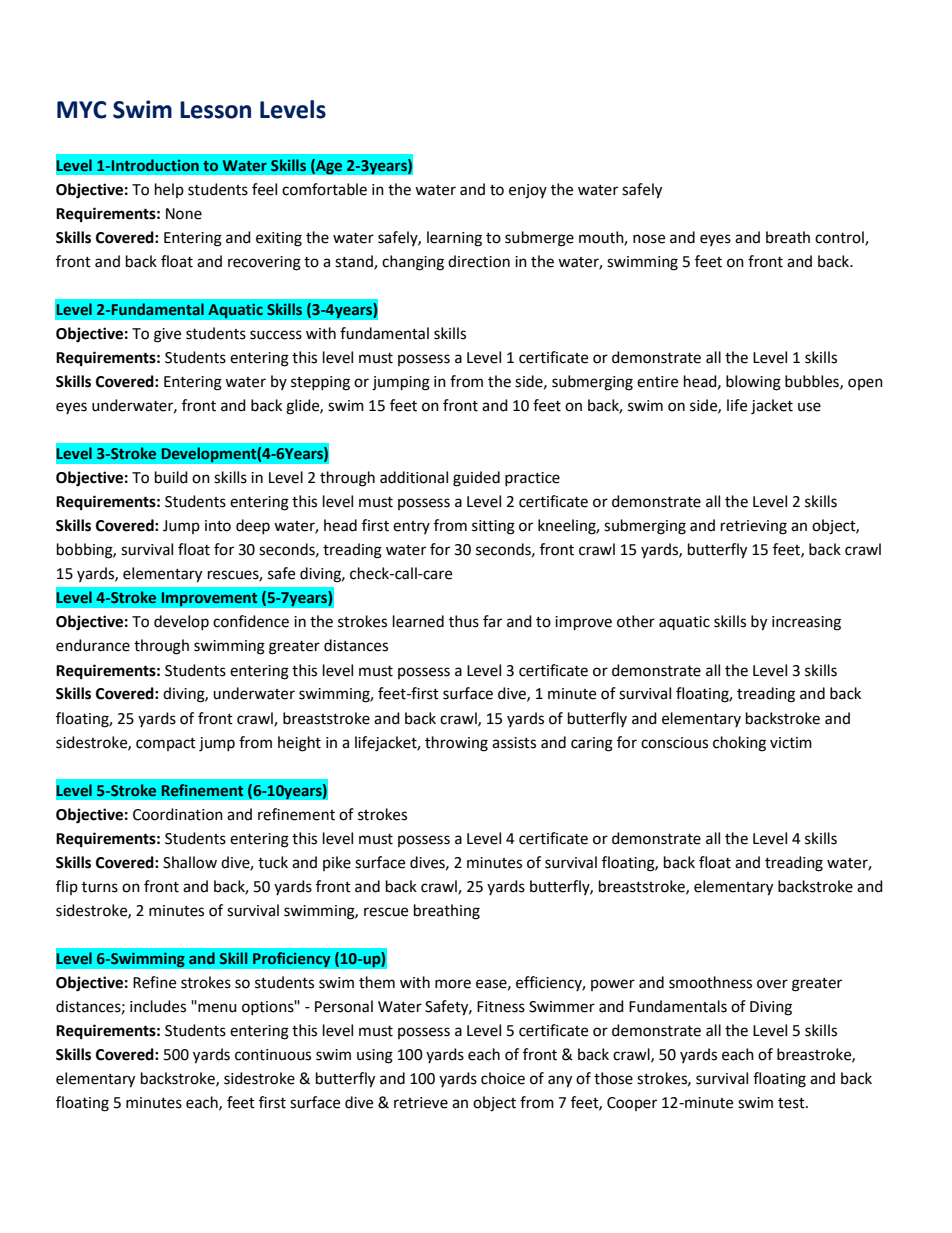 This page has width=952, height=1233. I want to click on use, so click(809, 407).
